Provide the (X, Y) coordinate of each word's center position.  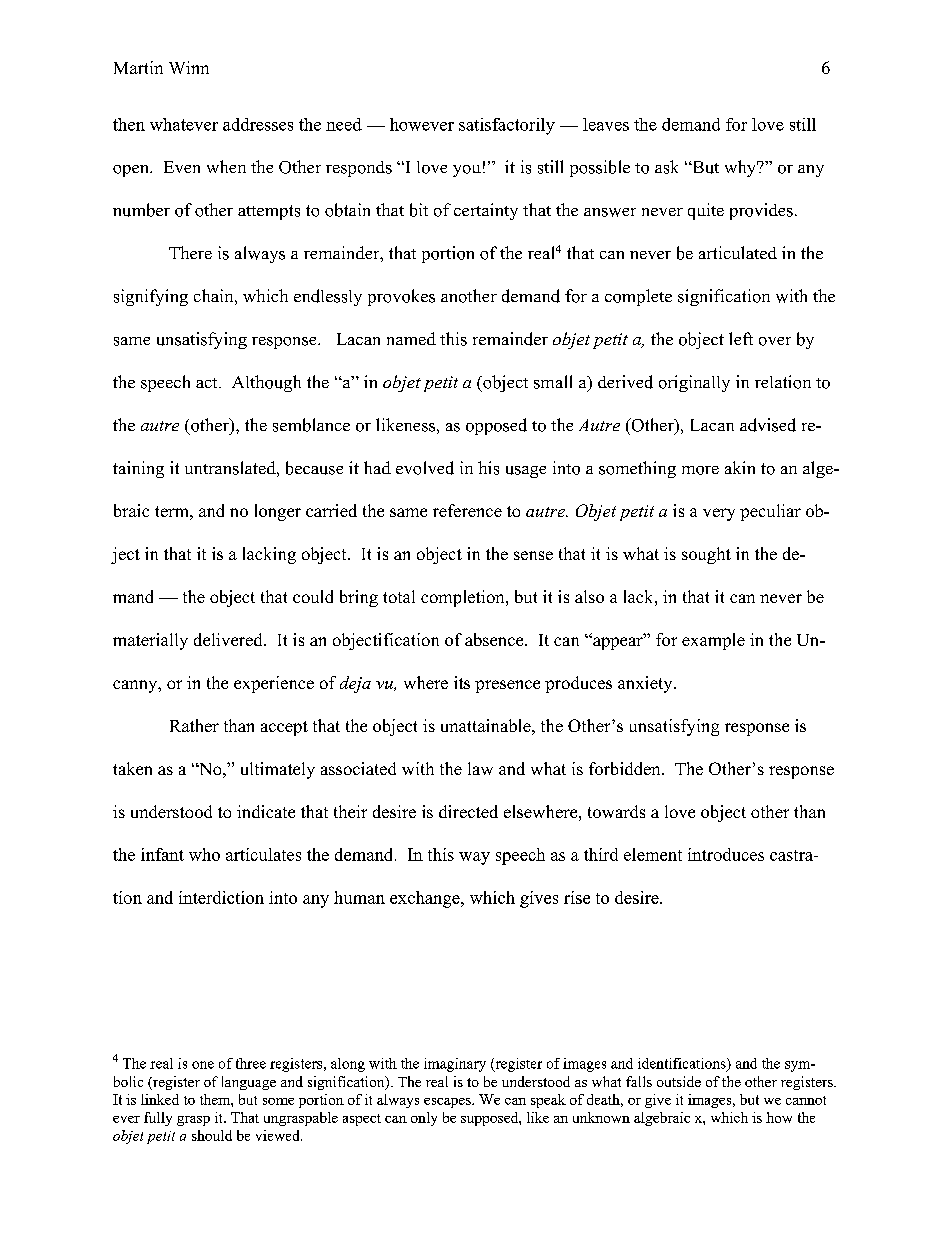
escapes (448, 1103)
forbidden (626, 768)
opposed (496, 426)
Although (266, 383)
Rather (194, 725)
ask (666, 167)
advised (768, 425)
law (480, 768)
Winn (189, 67)
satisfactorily (507, 126)
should (212, 1135)
